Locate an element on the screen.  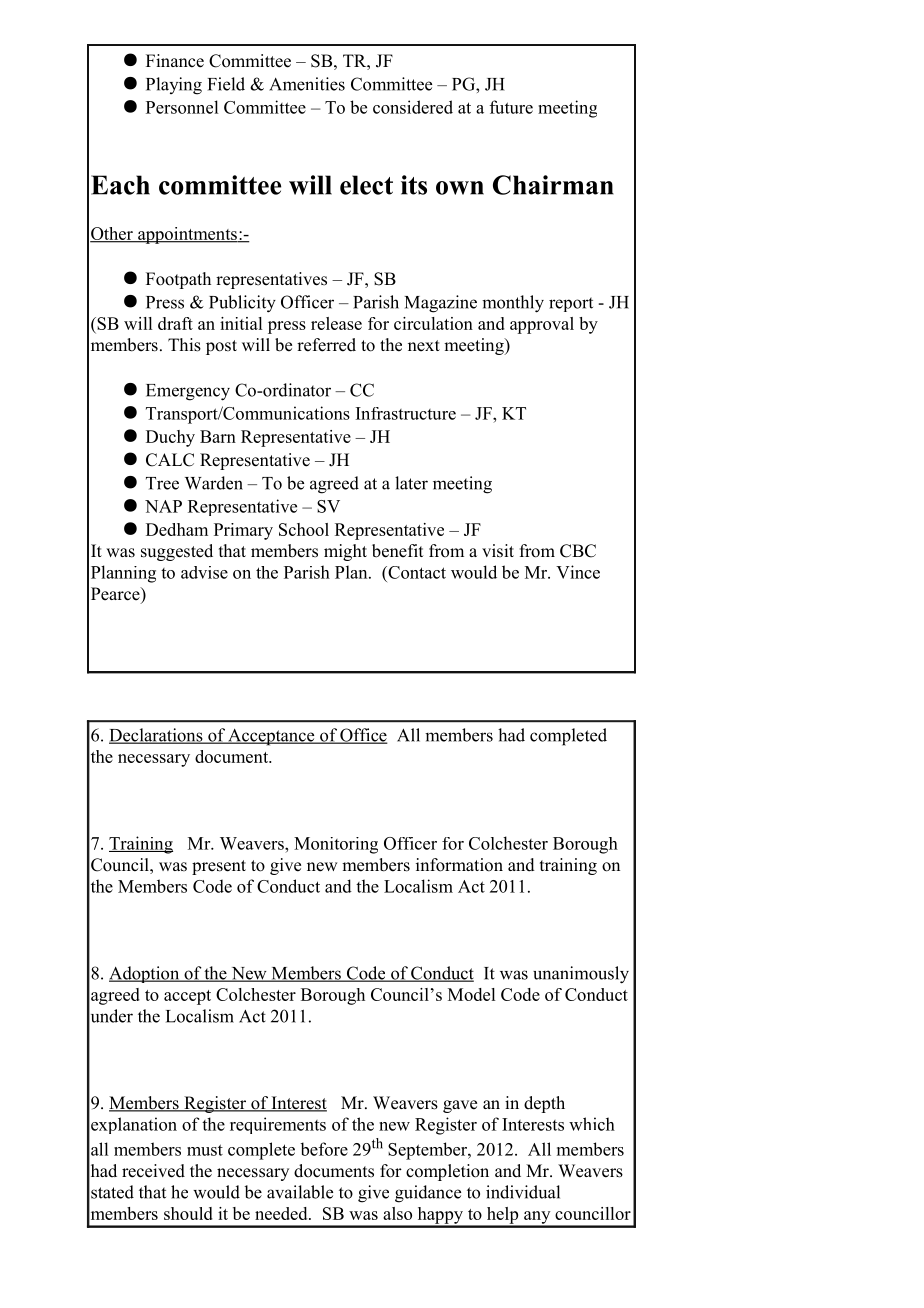
individual is located at coordinates (523, 1192).
